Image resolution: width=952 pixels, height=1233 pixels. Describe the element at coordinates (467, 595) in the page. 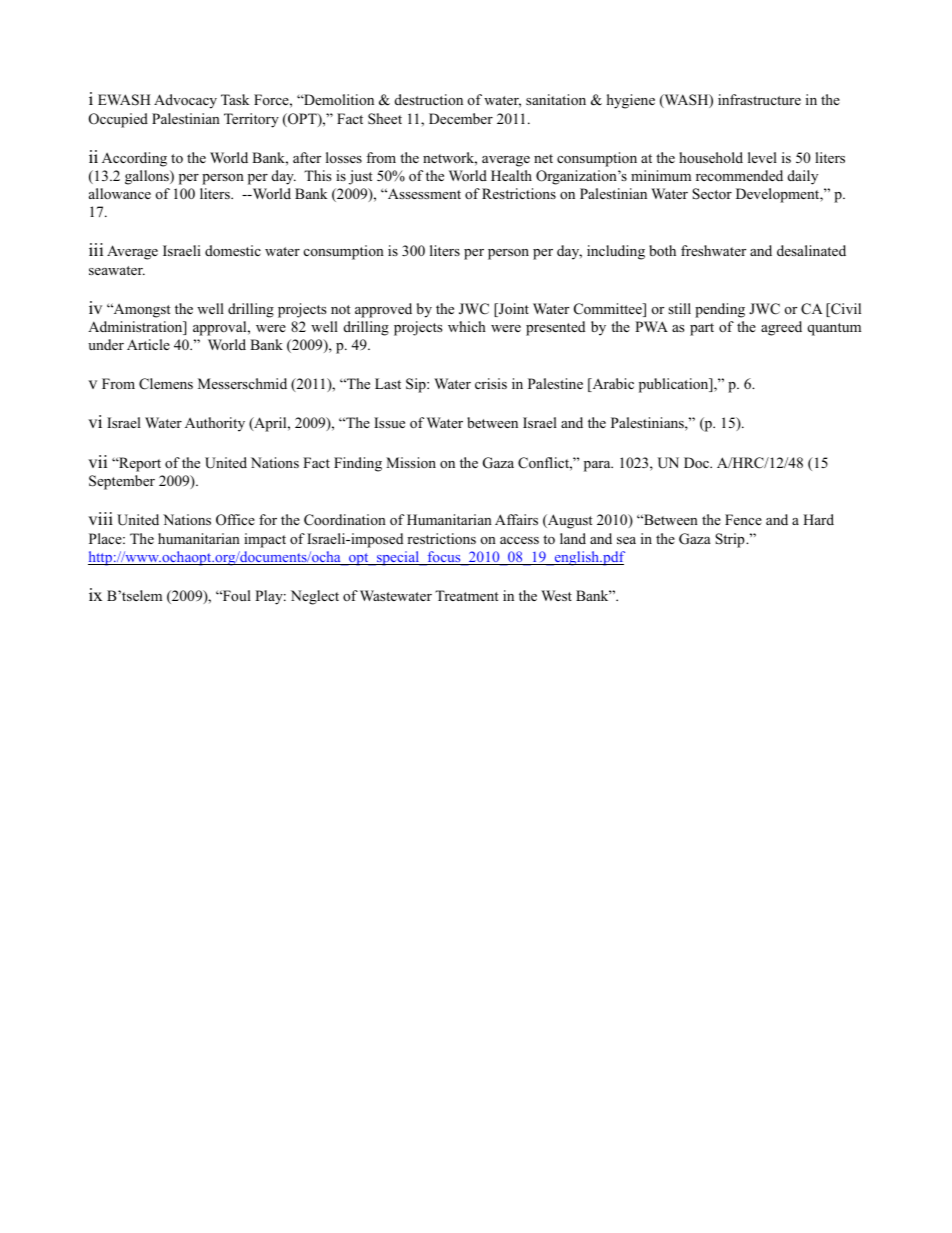

I see `Treatment` at that location.
